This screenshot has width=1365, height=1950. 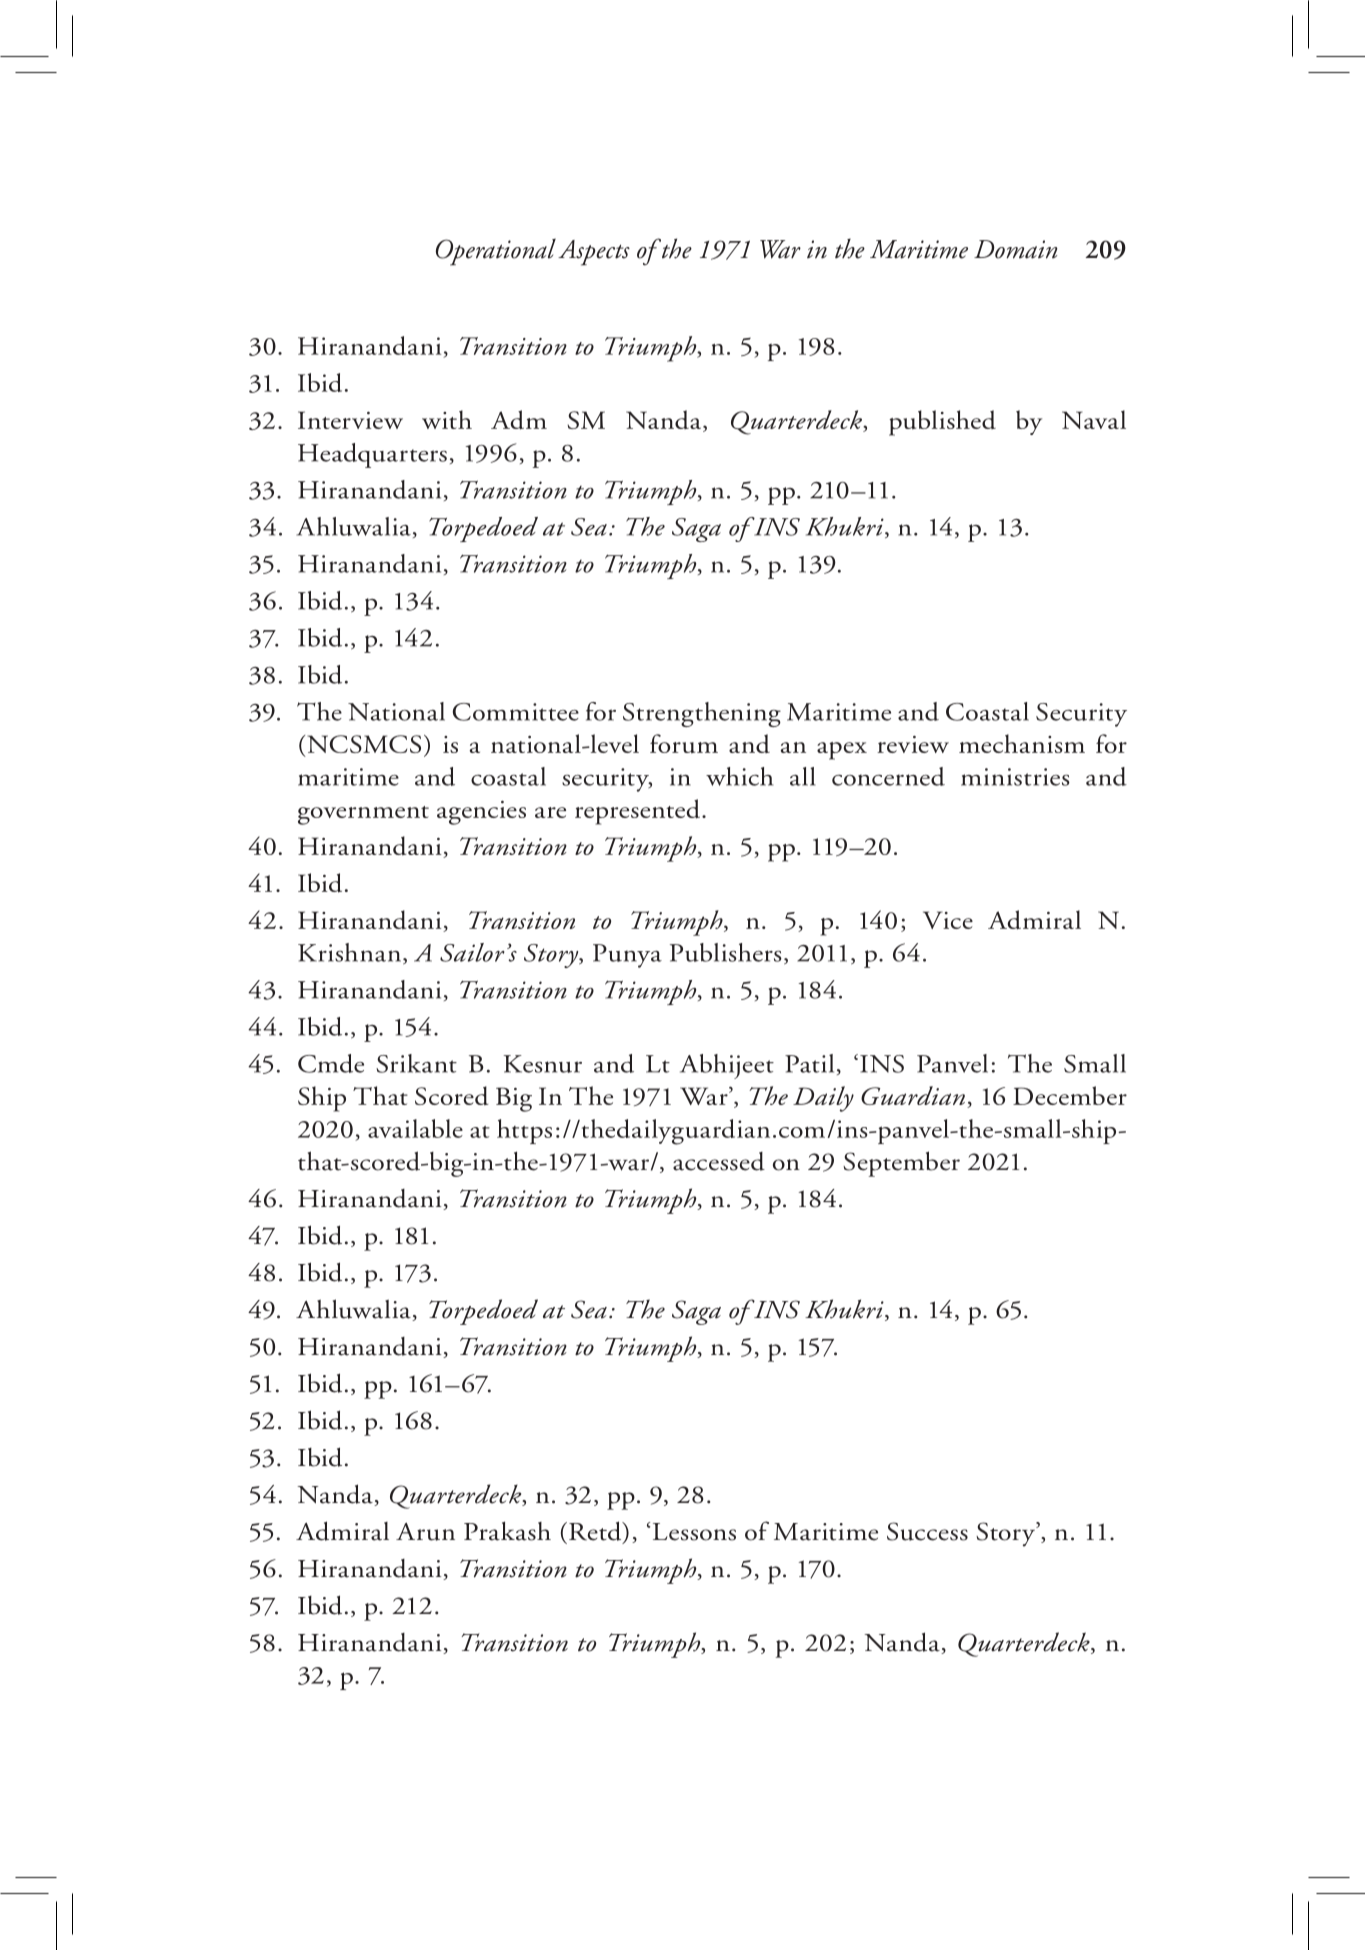 What do you see at coordinates (594, 253) in the screenshot?
I see `Aspects` at bounding box center [594, 253].
